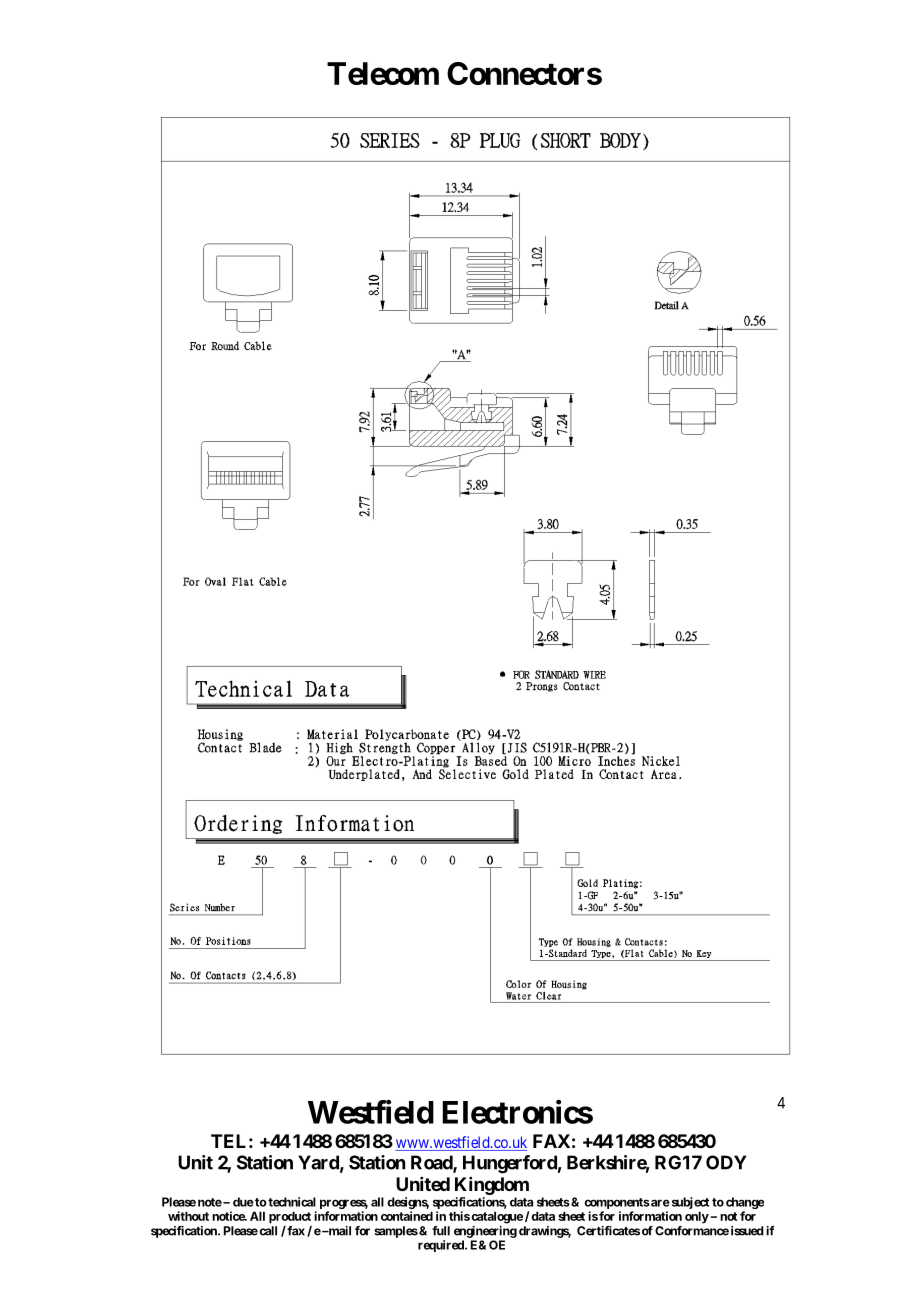 The width and height of the screenshot is (924, 1308). What do you see at coordinates (407, 1216) in the screenshot?
I see `contained` at bounding box center [407, 1216].
